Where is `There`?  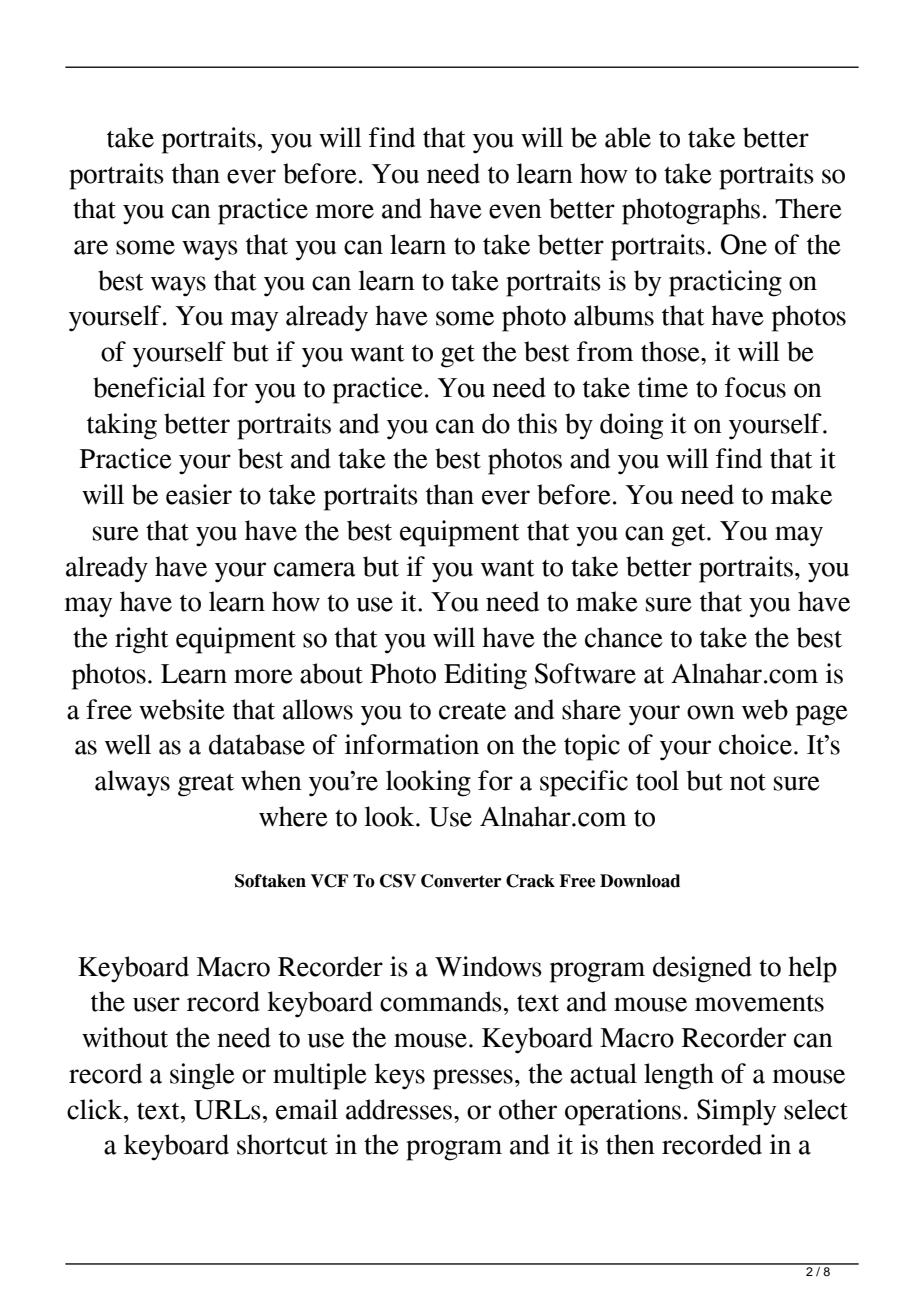
There is located at coordinates (808, 208).
